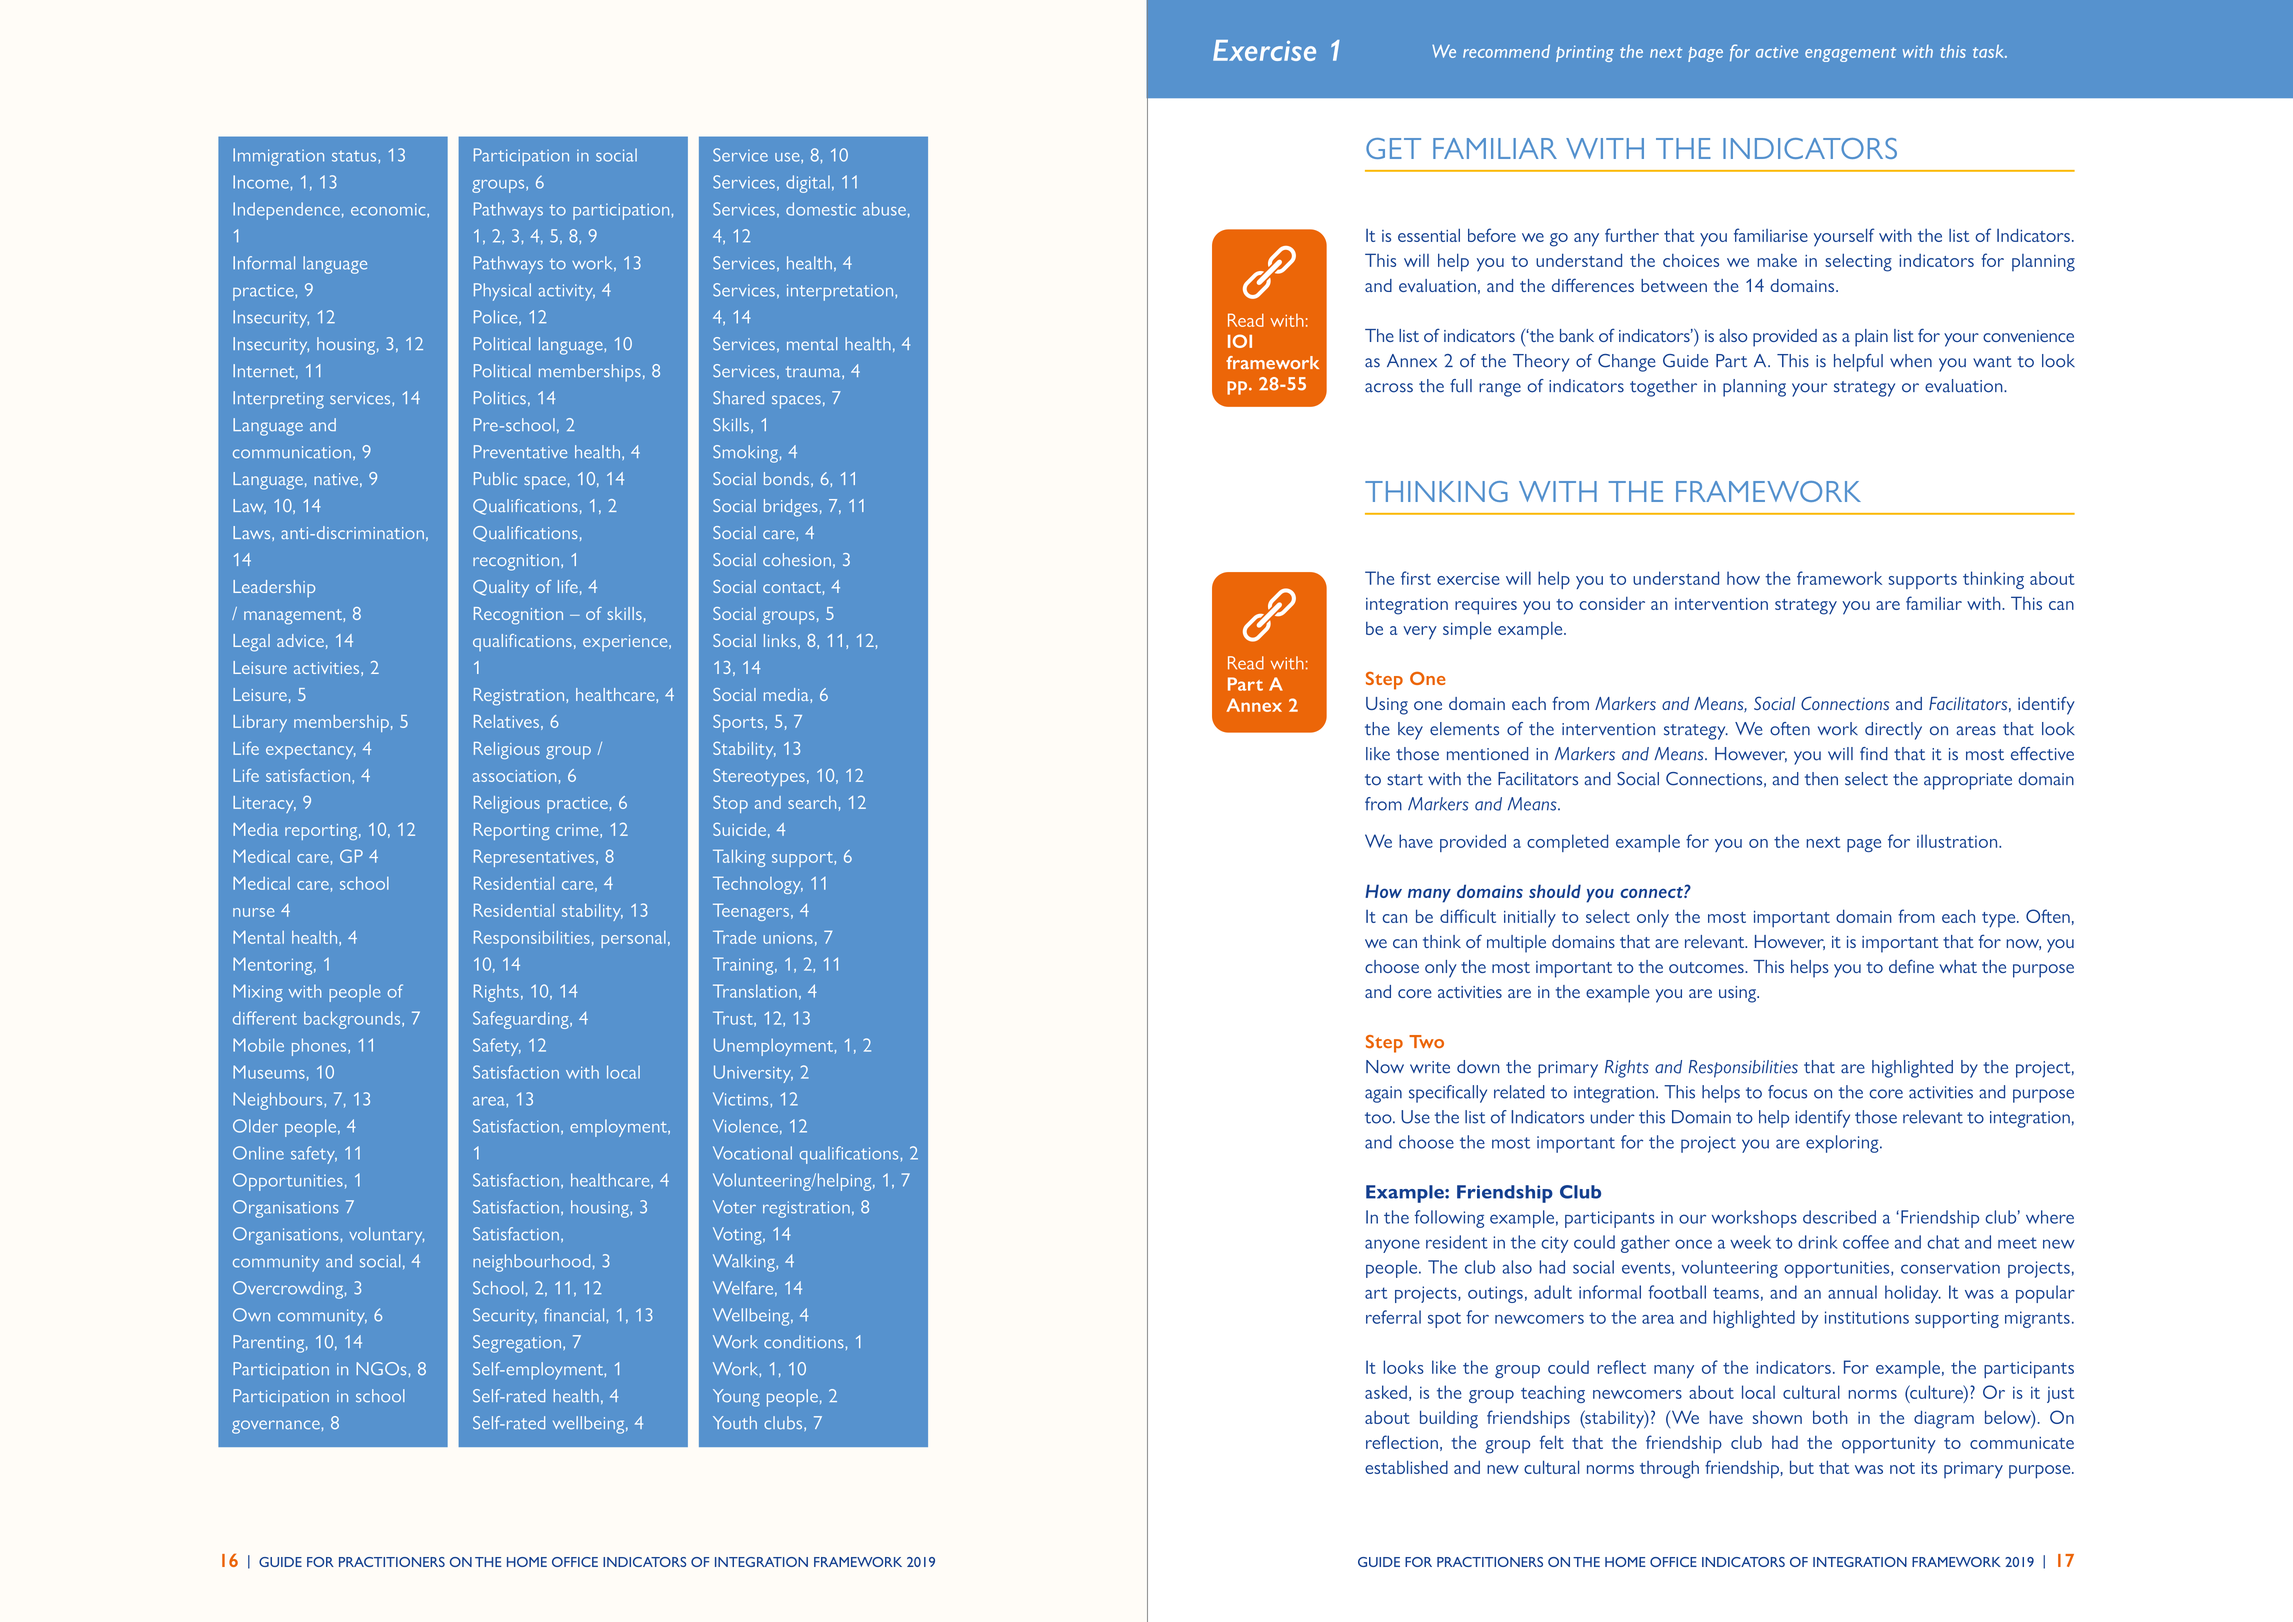 Image resolution: width=2293 pixels, height=1622 pixels. I want to click on asked, so click(1386, 1392).
